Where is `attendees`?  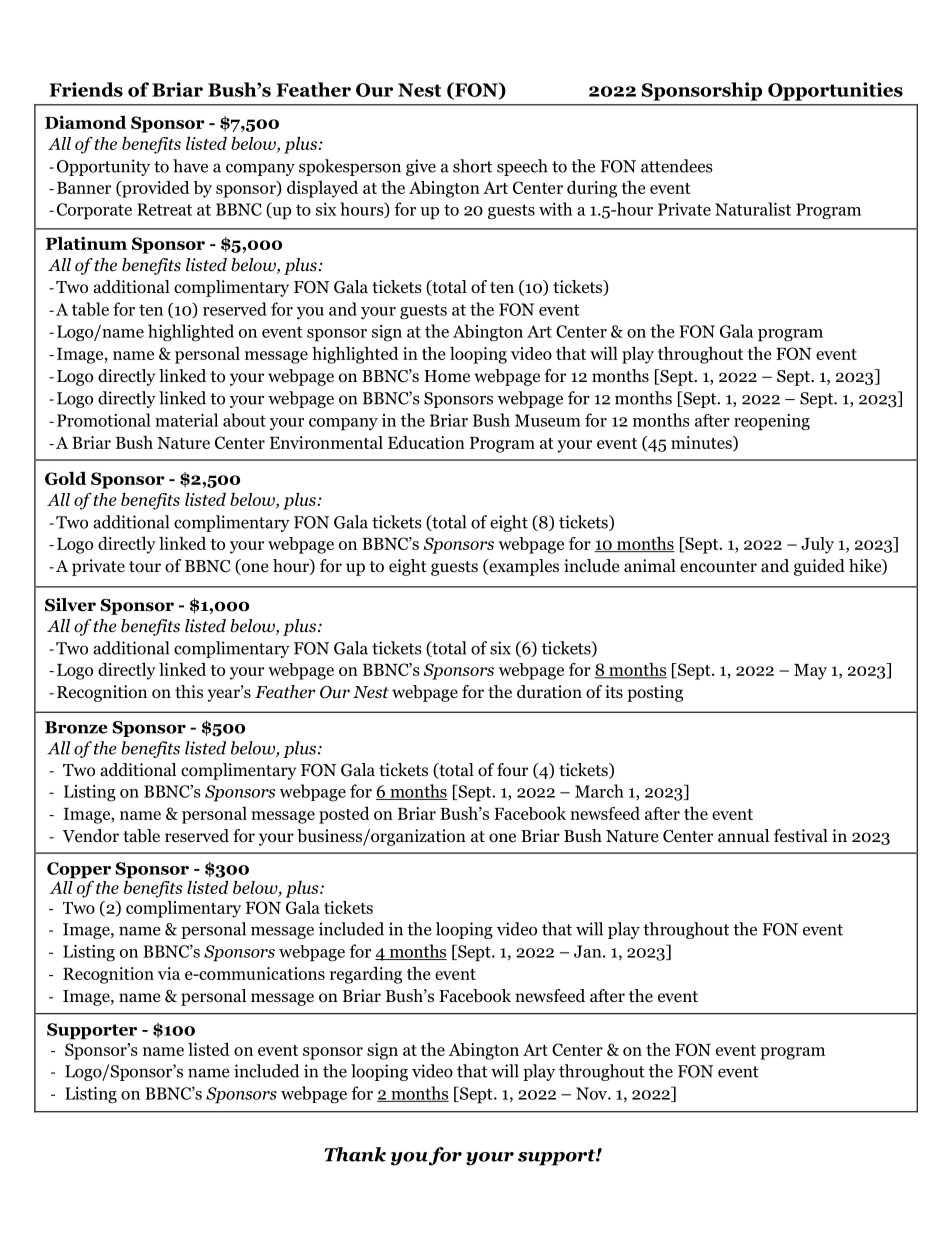
attendees is located at coordinates (677, 166).
